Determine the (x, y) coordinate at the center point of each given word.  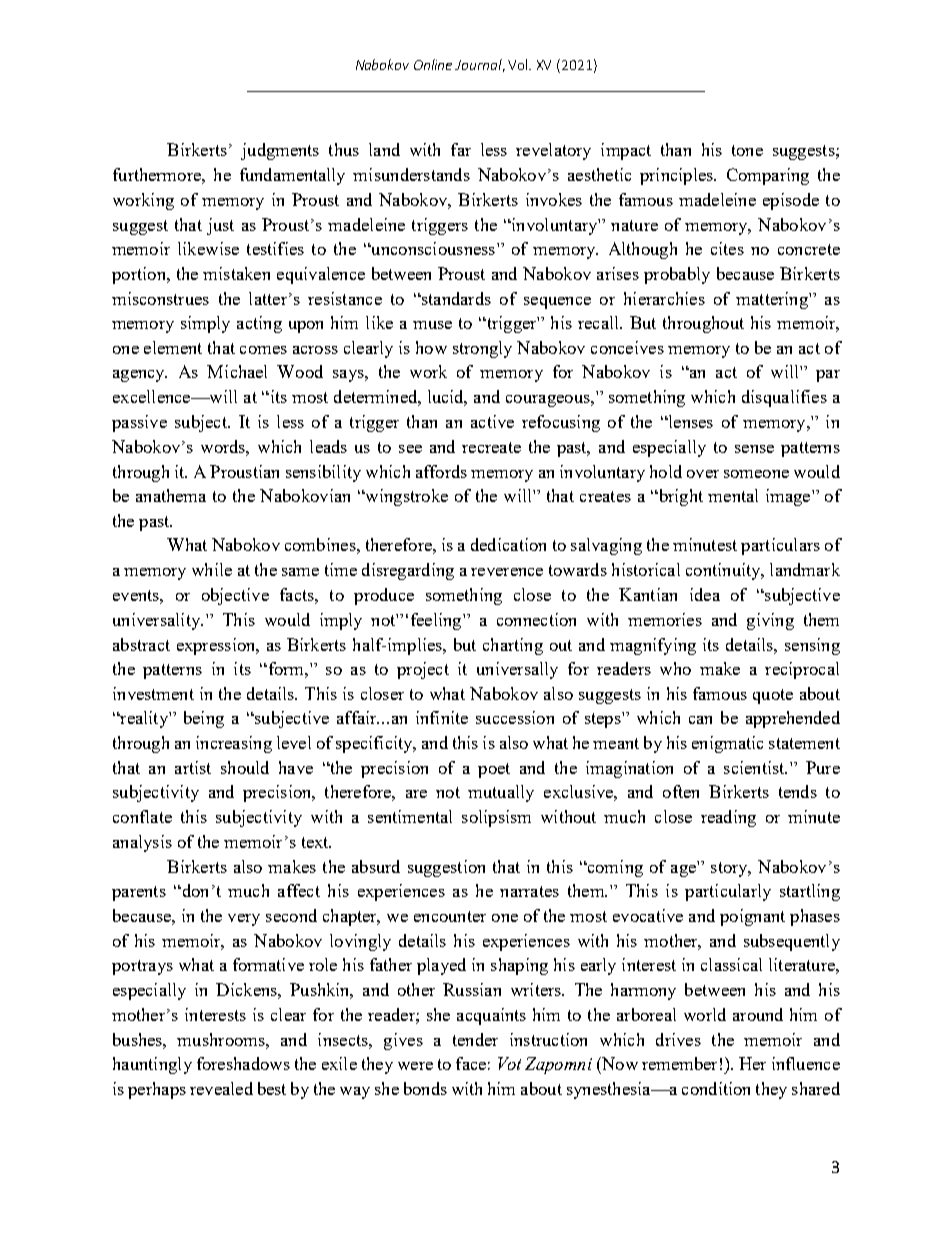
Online (433, 64)
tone (747, 150)
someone (756, 474)
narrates (529, 891)
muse (432, 325)
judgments (280, 151)
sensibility (323, 473)
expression (217, 646)
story (730, 869)
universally (517, 670)
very (244, 920)
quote (773, 696)
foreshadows (243, 1063)
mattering (773, 300)
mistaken (236, 273)
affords (441, 471)
